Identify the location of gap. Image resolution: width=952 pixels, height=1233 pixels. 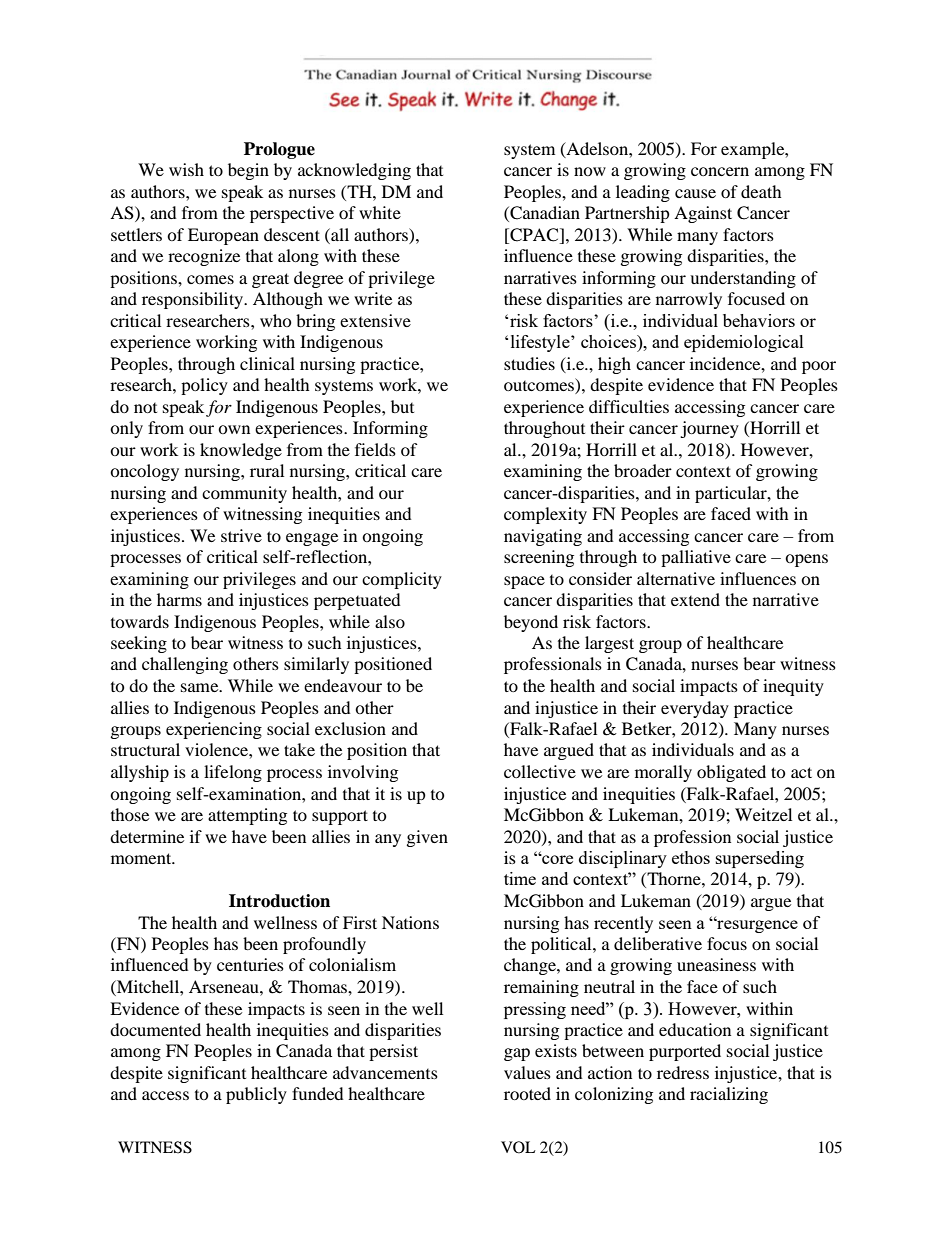
(517, 1054).
